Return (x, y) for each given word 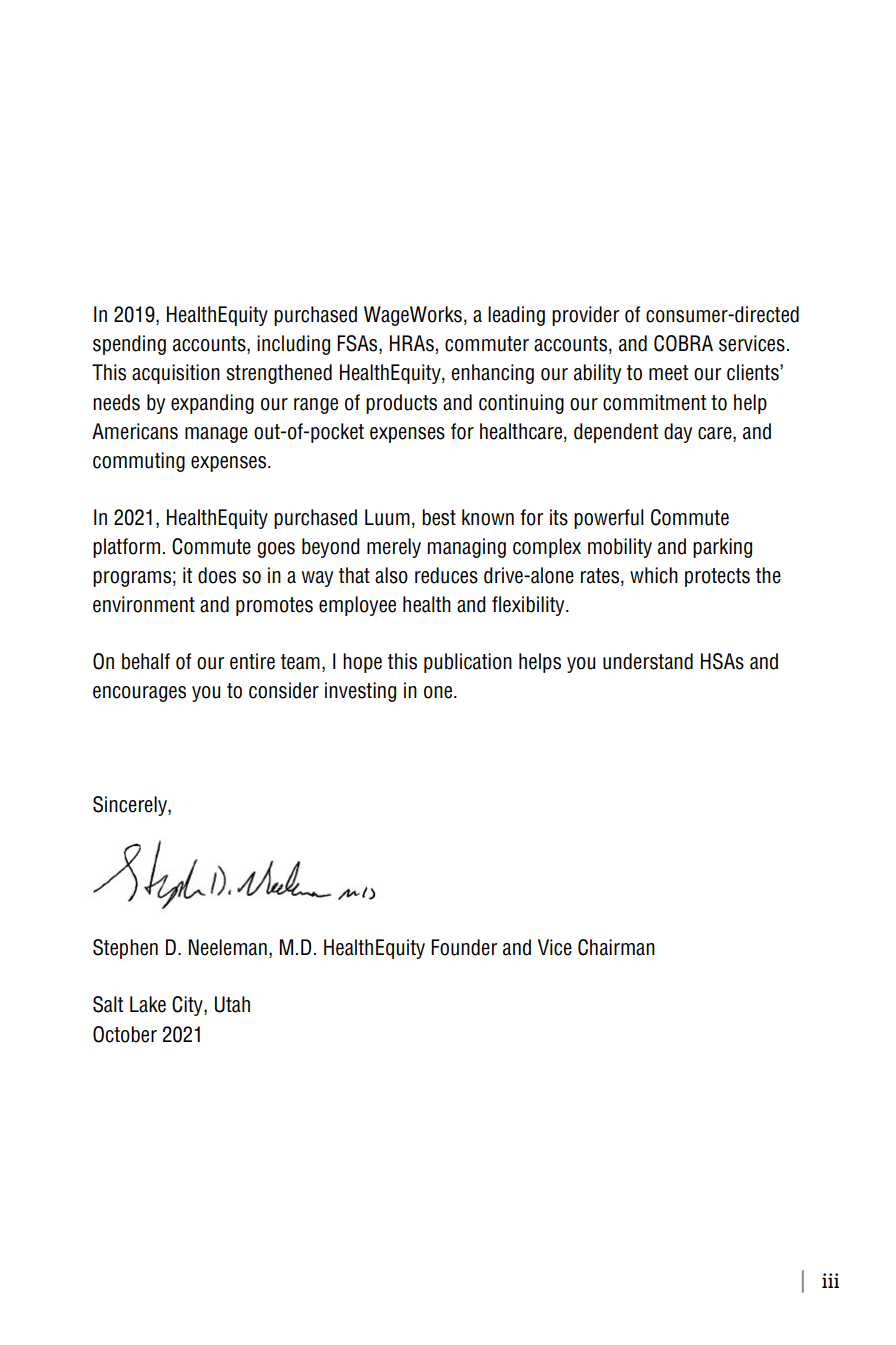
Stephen (125, 949)
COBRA (683, 343)
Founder (464, 947)
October (125, 1034)
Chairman (616, 947)
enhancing (492, 374)
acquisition (176, 374)
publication (468, 663)
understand (648, 661)
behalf (146, 661)
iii (830, 1280)
